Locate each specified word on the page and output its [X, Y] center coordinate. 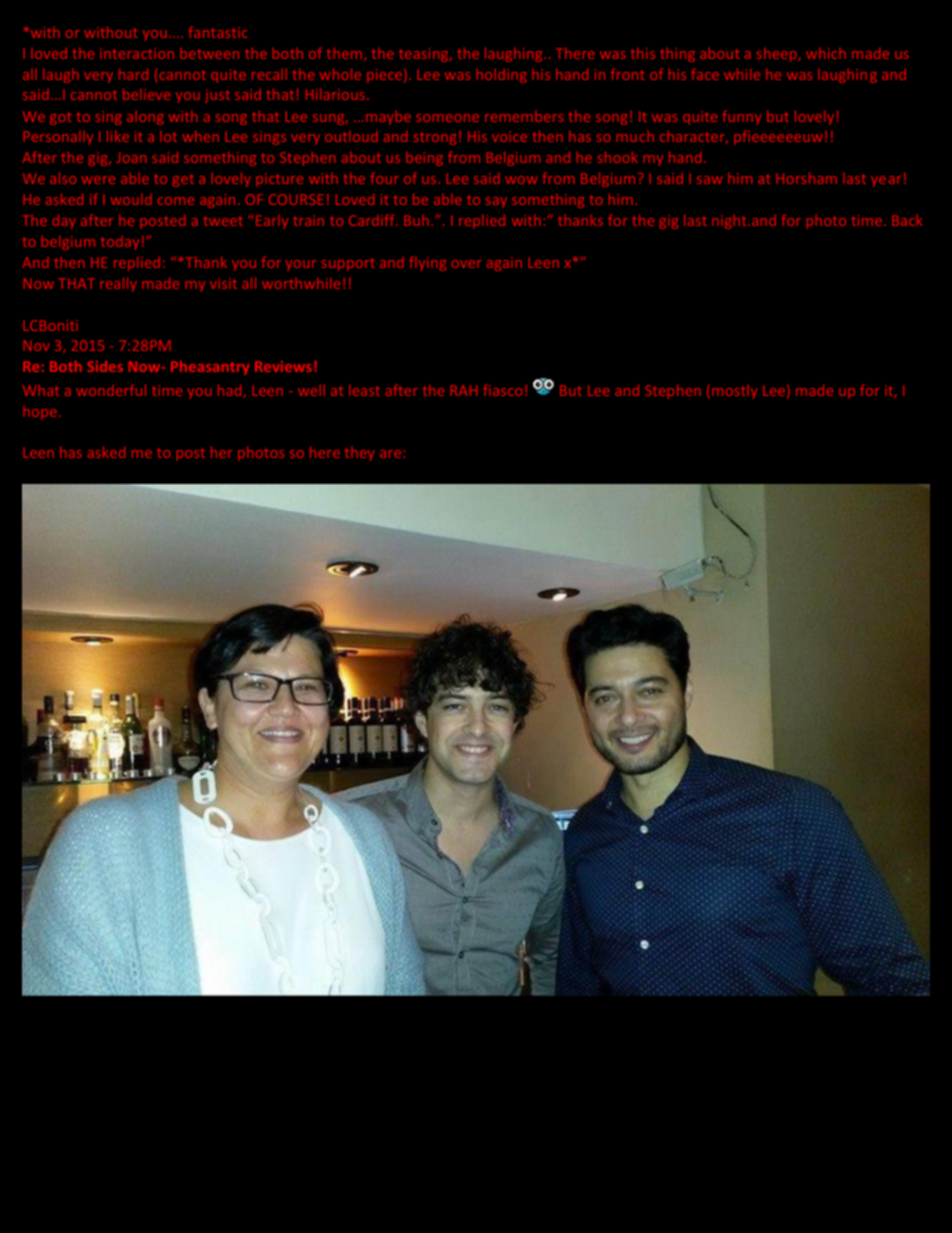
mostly [735, 392]
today [120, 243]
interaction [137, 53]
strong [435, 138]
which [826, 53]
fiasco [502, 390]
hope [40, 413]
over [467, 264]
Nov [37, 345]
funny [742, 117]
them [346, 54]
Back [907, 220]
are [390, 454]
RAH [464, 390]
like [118, 136]
